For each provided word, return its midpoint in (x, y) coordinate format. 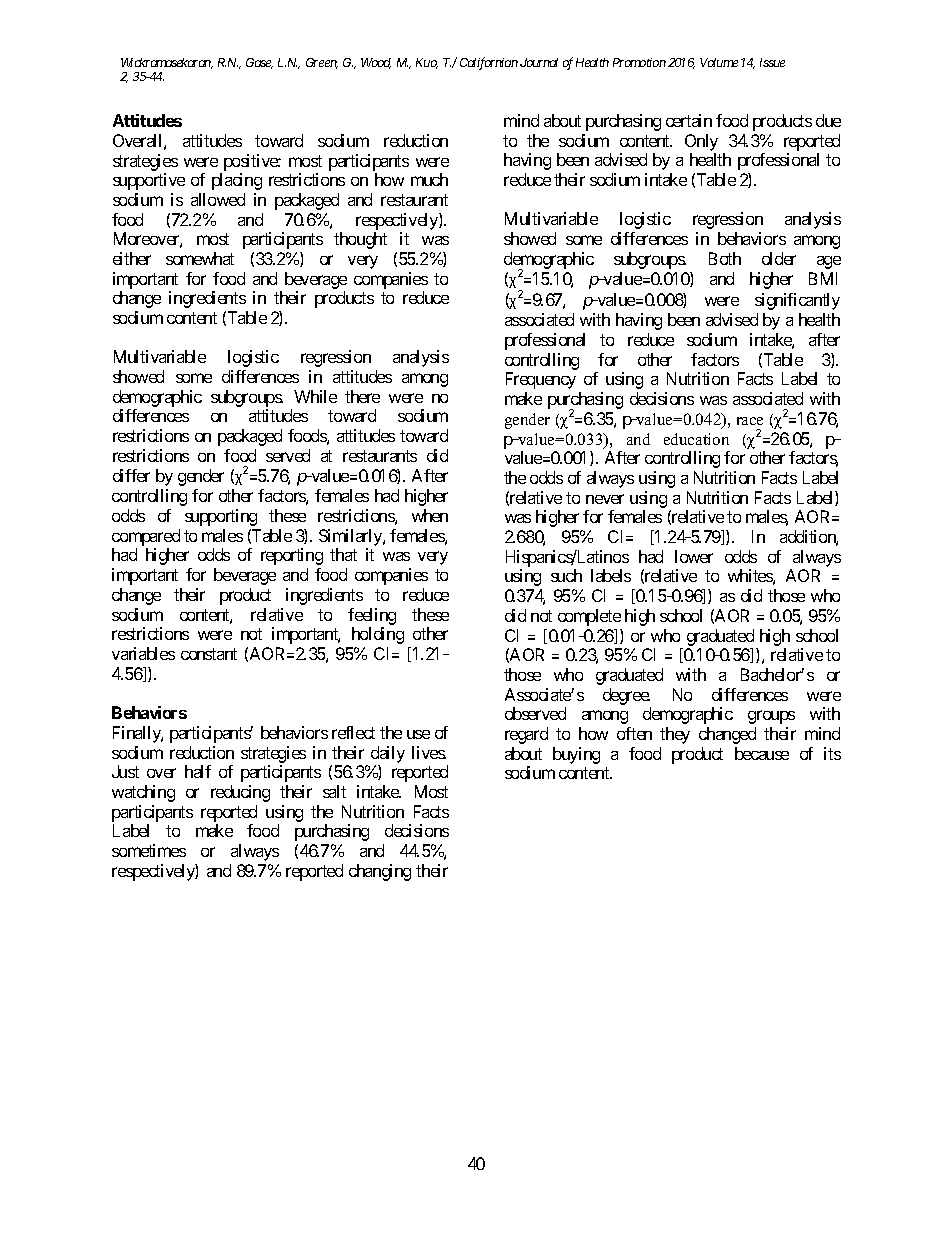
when (430, 515)
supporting (221, 517)
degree (626, 696)
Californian (489, 63)
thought (360, 240)
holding (378, 635)
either (132, 258)
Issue (772, 62)
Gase (259, 63)
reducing (240, 793)
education (696, 439)
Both (725, 258)
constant (209, 654)
